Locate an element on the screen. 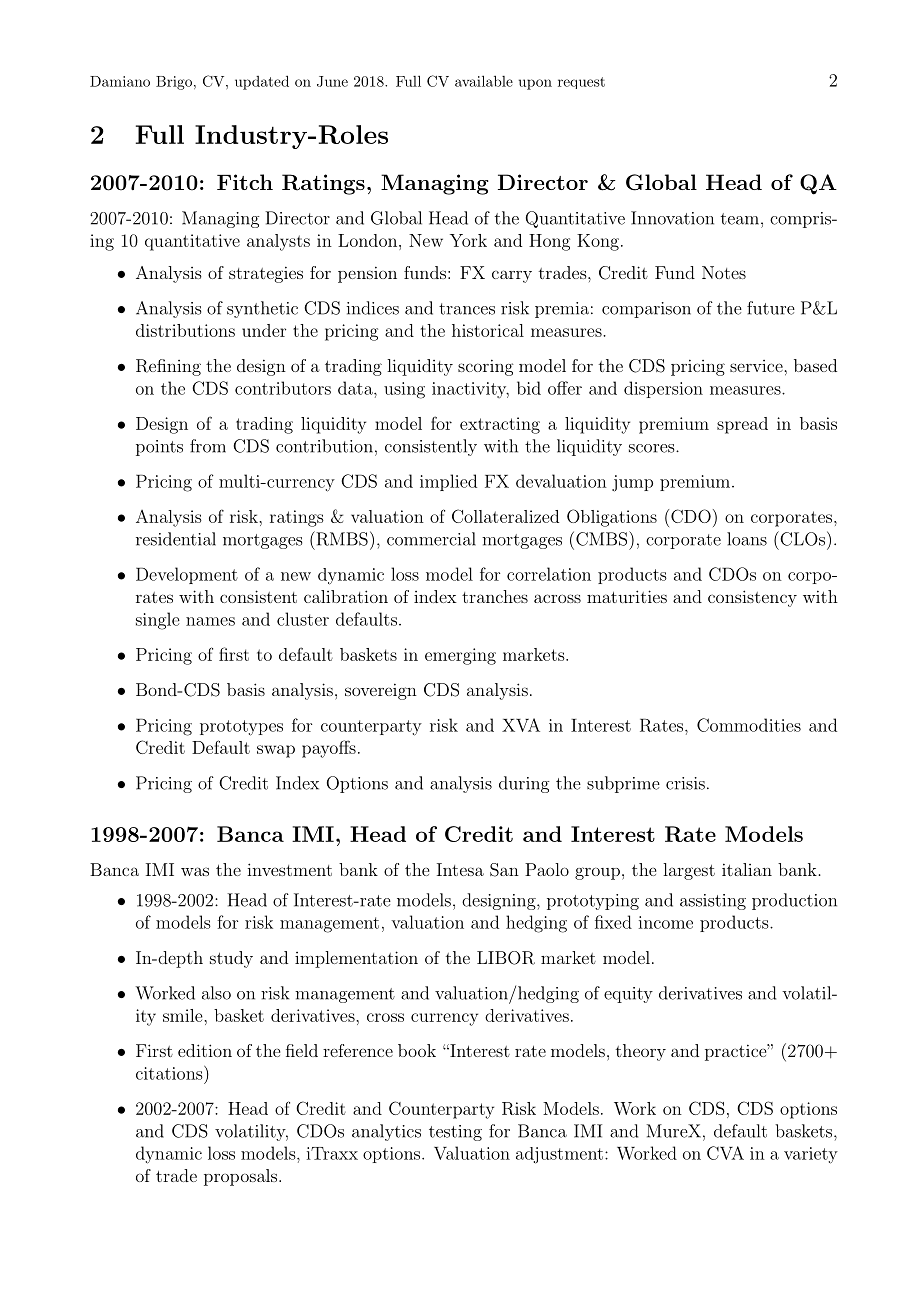 This screenshot has width=924, height=1308. tranches is located at coordinates (495, 596).
